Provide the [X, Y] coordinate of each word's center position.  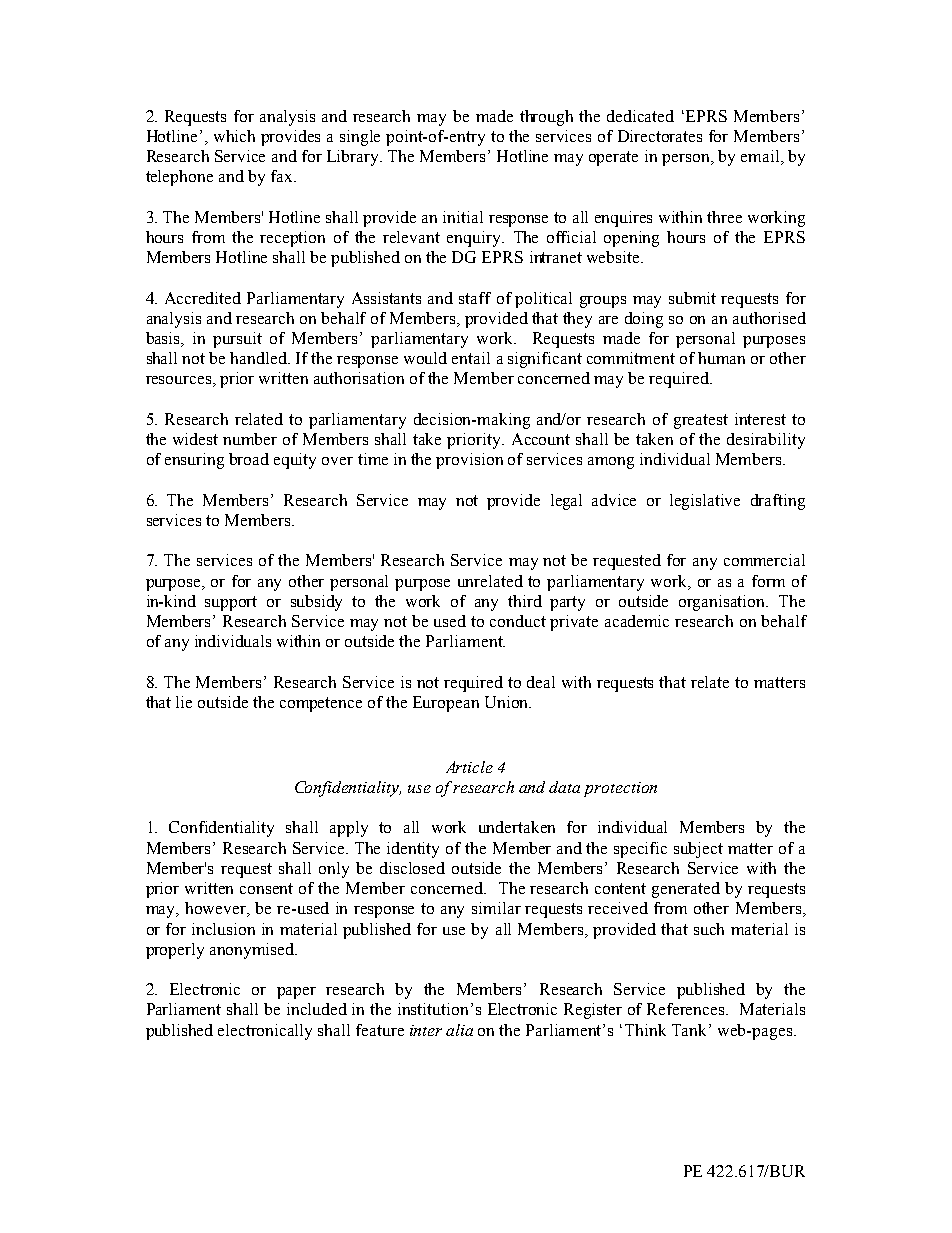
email [761, 157]
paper [296, 993]
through [546, 118]
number [250, 439]
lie [184, 702]
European [446, 704]
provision [469, 461]
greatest [701, 421]
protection [620, 789]
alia [459, 1030]
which [234, 136]
